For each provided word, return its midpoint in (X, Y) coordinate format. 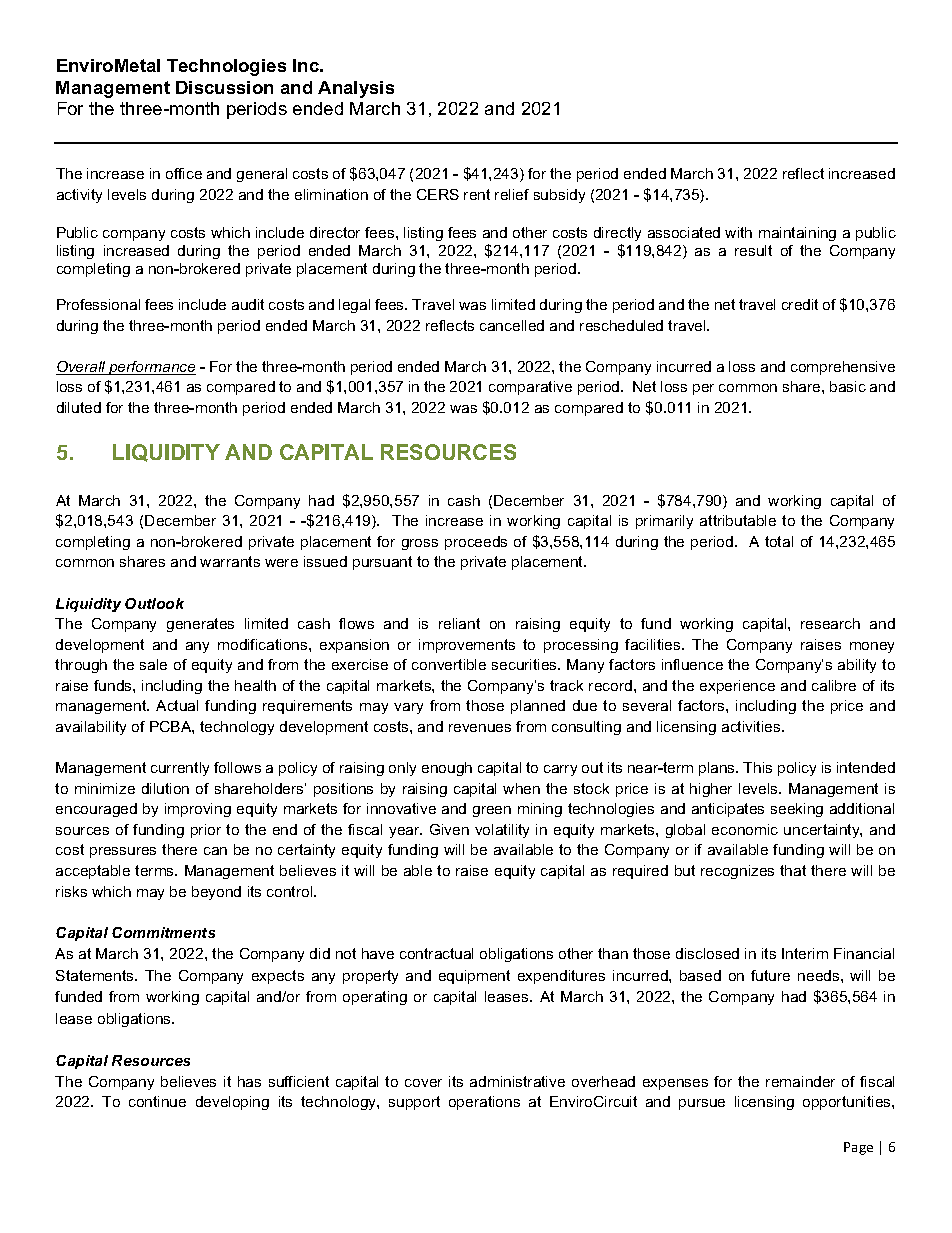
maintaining (797, 234)
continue (157, 1101)
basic (848, 386)
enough (447, 769)
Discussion (224, 87)
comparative (530, 388)
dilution (165, 788)
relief (512, 194)
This (757, 767)
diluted (79, 407)
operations (484, 1103)
